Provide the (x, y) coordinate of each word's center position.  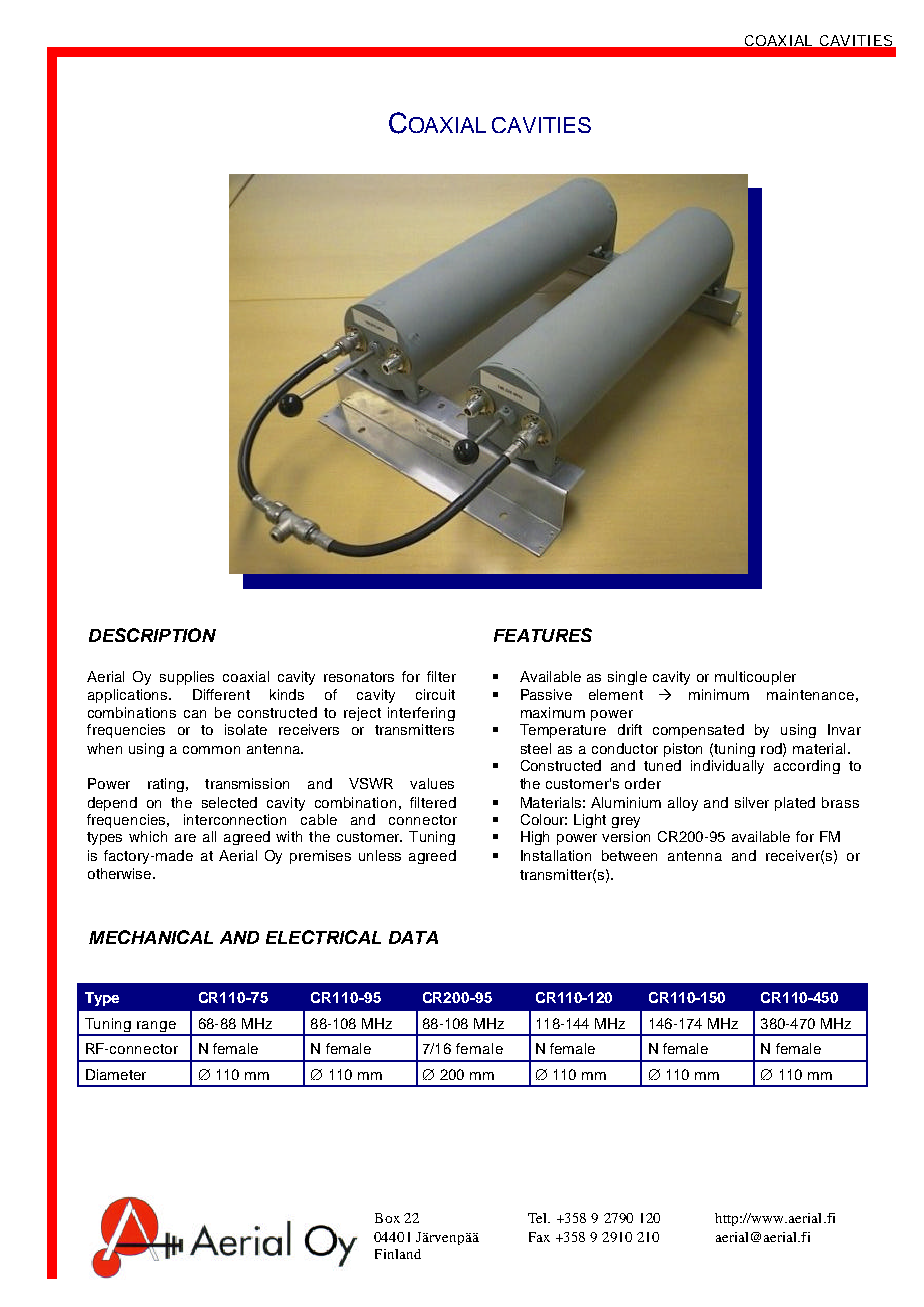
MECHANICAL (151, 937)
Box (387, 1218)
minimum (719, 694)
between (629, 855)
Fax (539, 1237)
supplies (187, 678)
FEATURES (543, 635)
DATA (413, 937)
